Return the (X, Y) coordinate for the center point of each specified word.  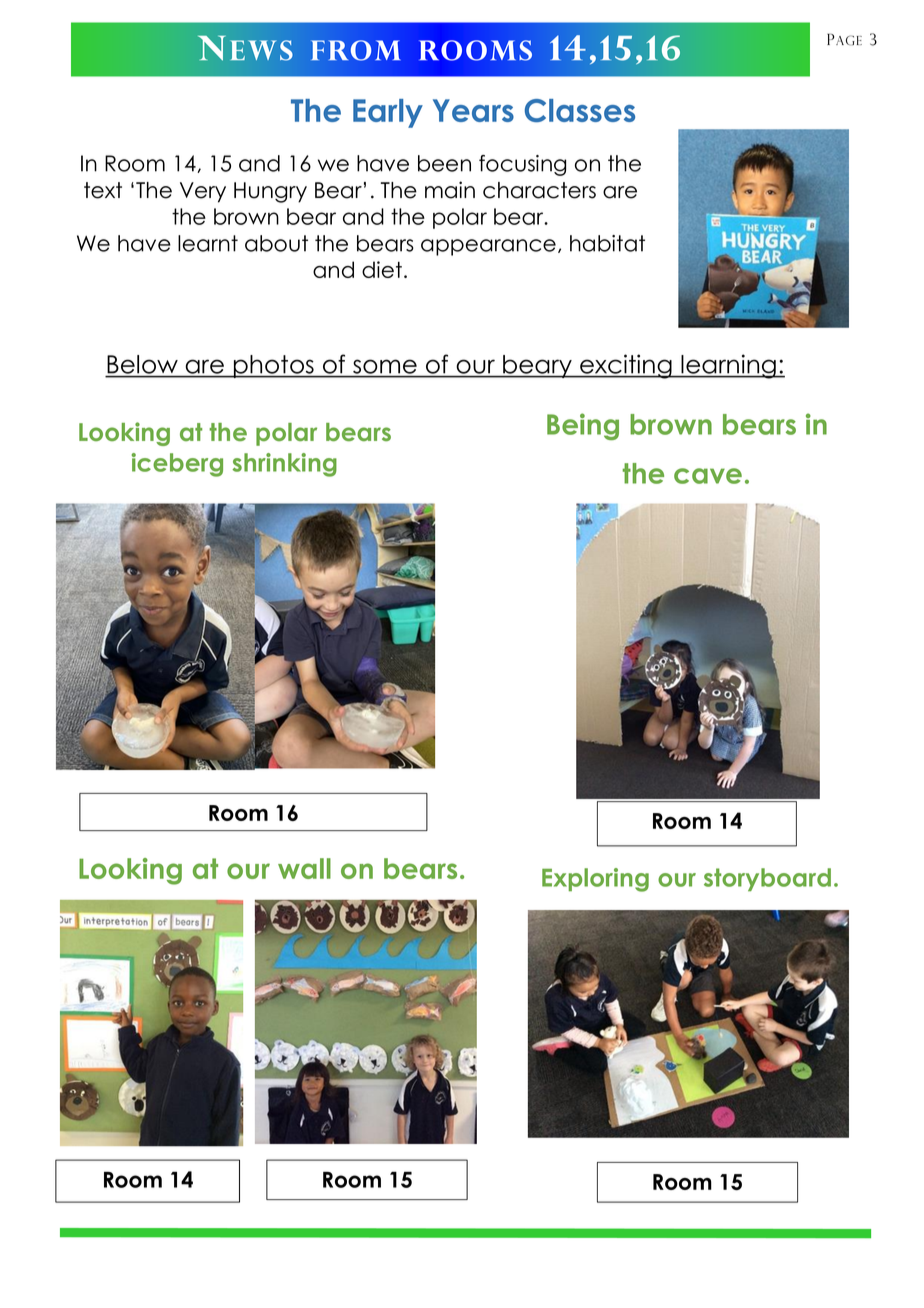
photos (273, 366)
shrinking (284, 465)
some (385, 367)
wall (304, 868)
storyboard (767, 879)
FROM (355, 50)
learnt (208, 243)
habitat (607, 243)
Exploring (595, 880)
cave (708, 476)
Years (473, 110)
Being (583, 426)
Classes (580, 110)
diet (382, 269)
